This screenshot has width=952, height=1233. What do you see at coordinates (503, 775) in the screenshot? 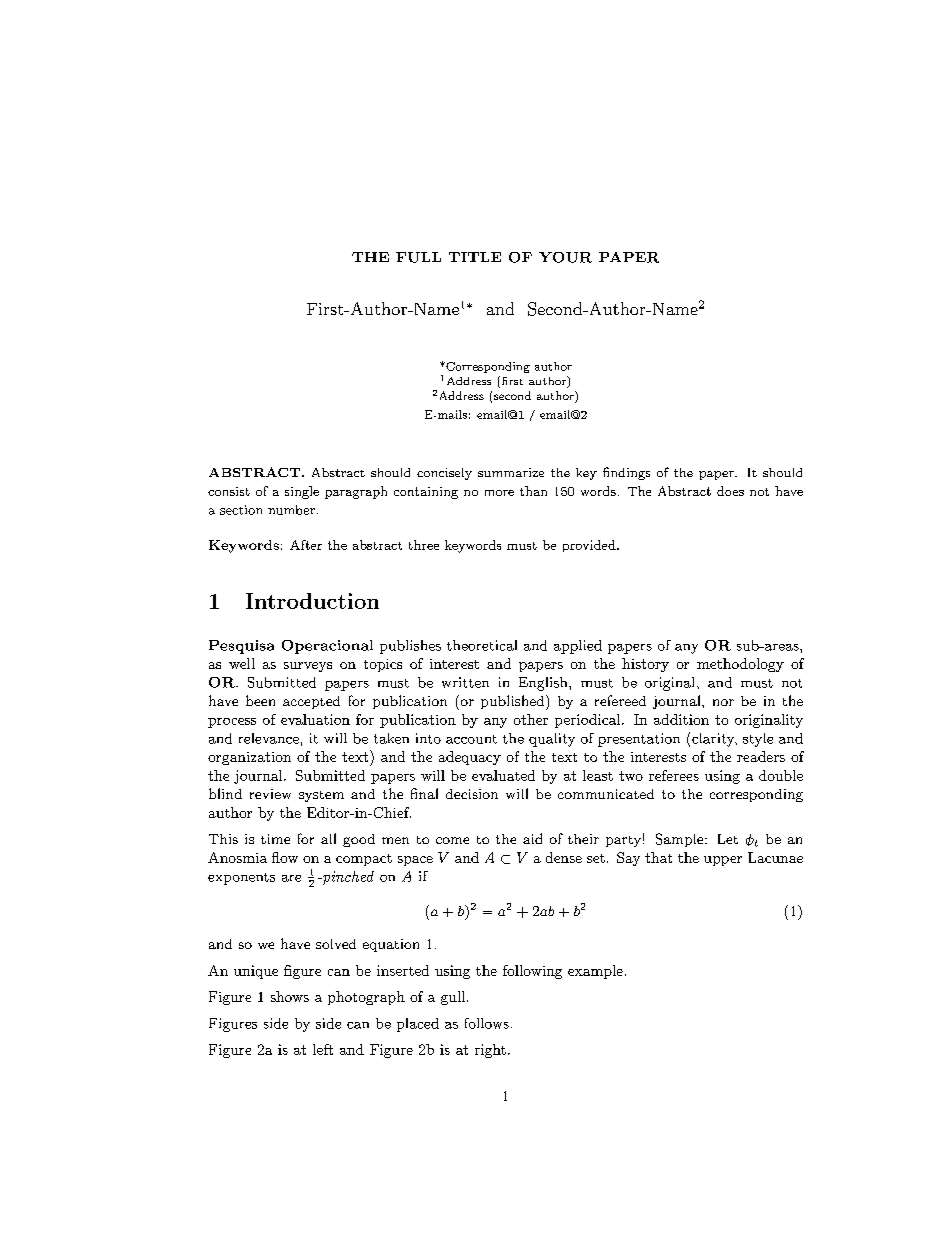
I see `evaluated` at bounding box center [503, 775].
